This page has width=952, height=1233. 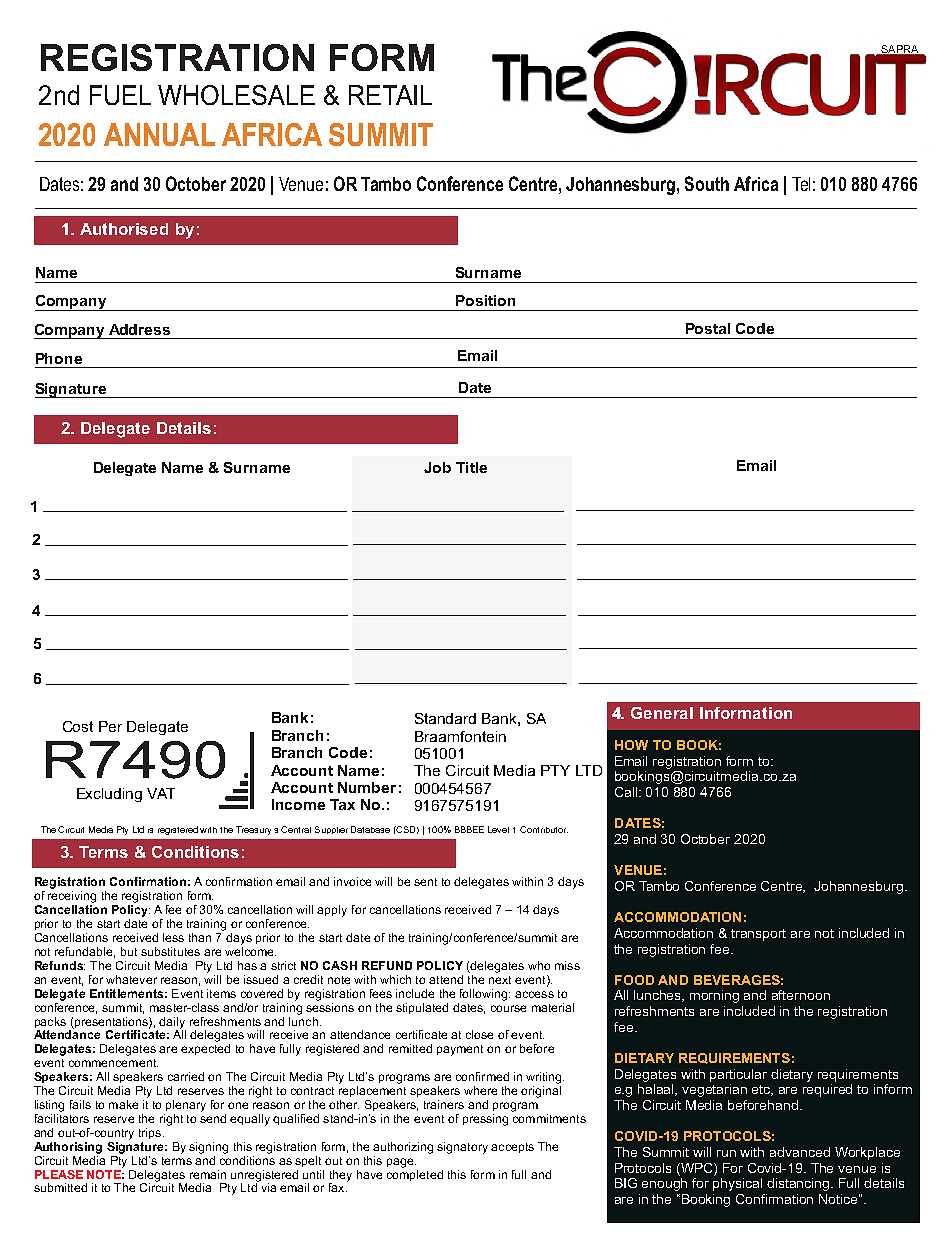 What do you see at coordinates (390, 95) in the page?
I see `RETAIL` at bounding box center [390, 95].
